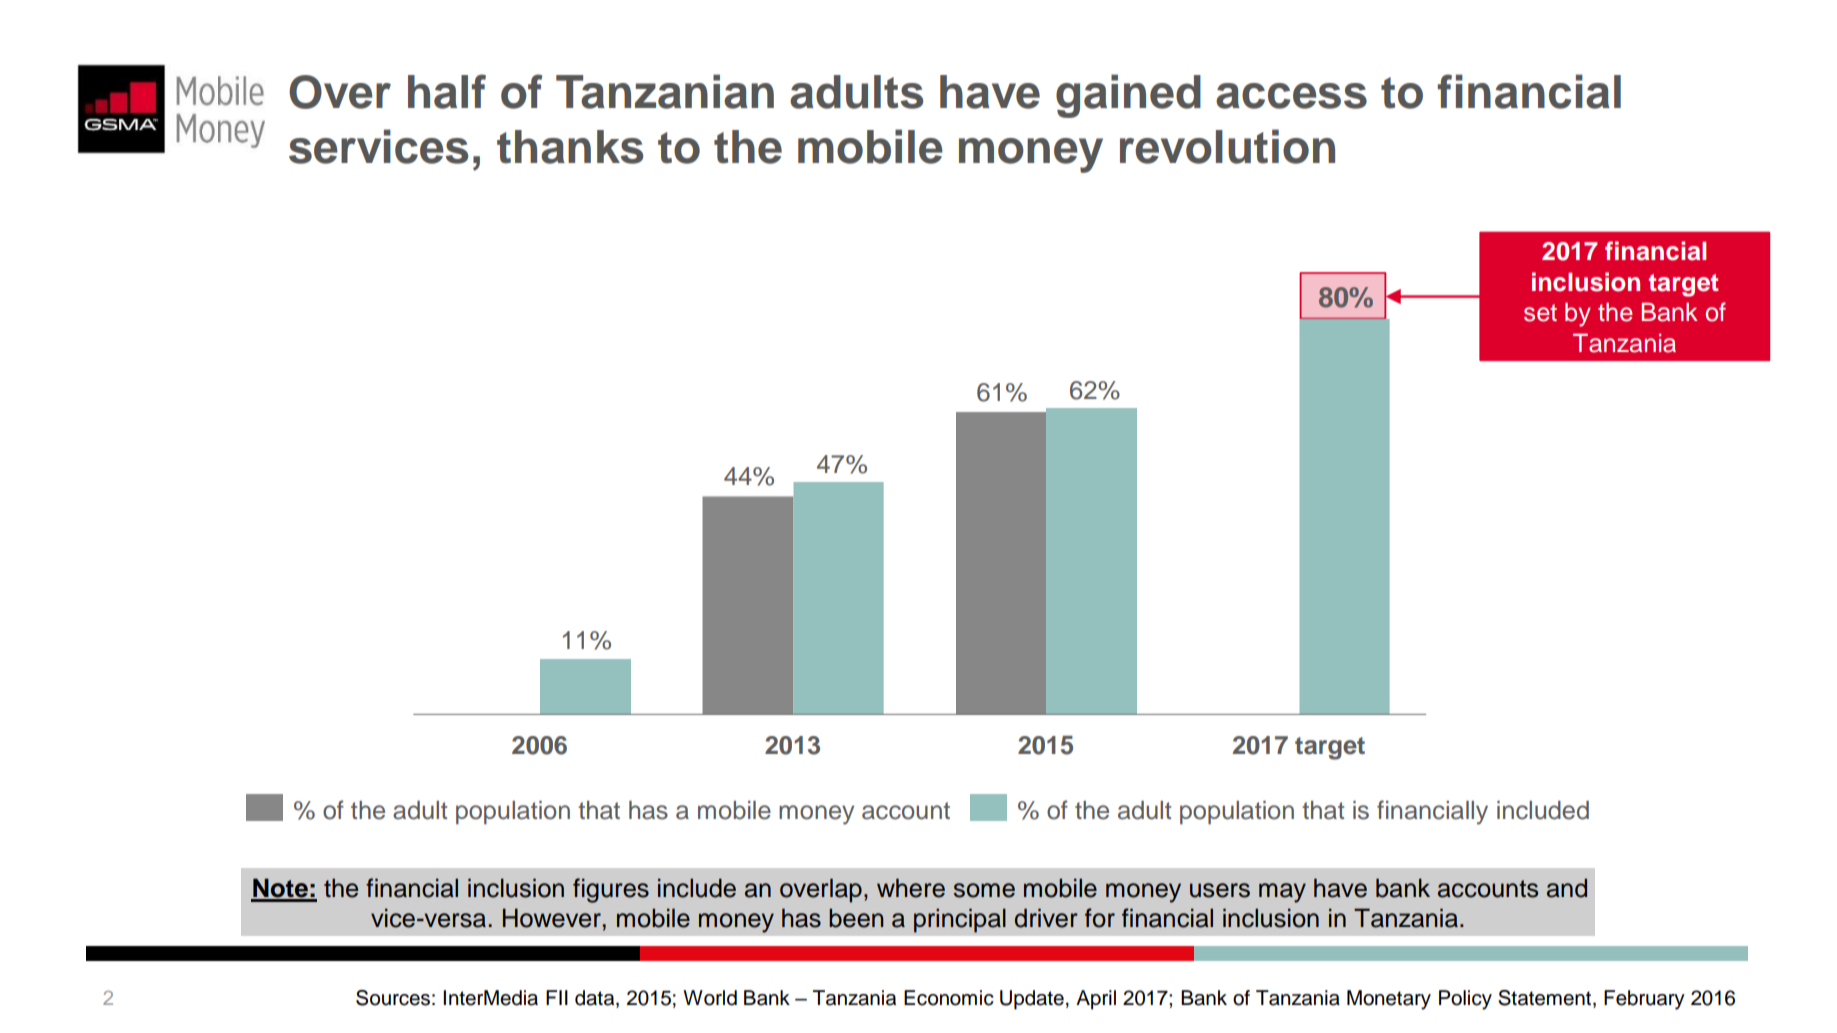  Describe the element at coordinates (1291, 96) in the image. I see `access` at that location.
